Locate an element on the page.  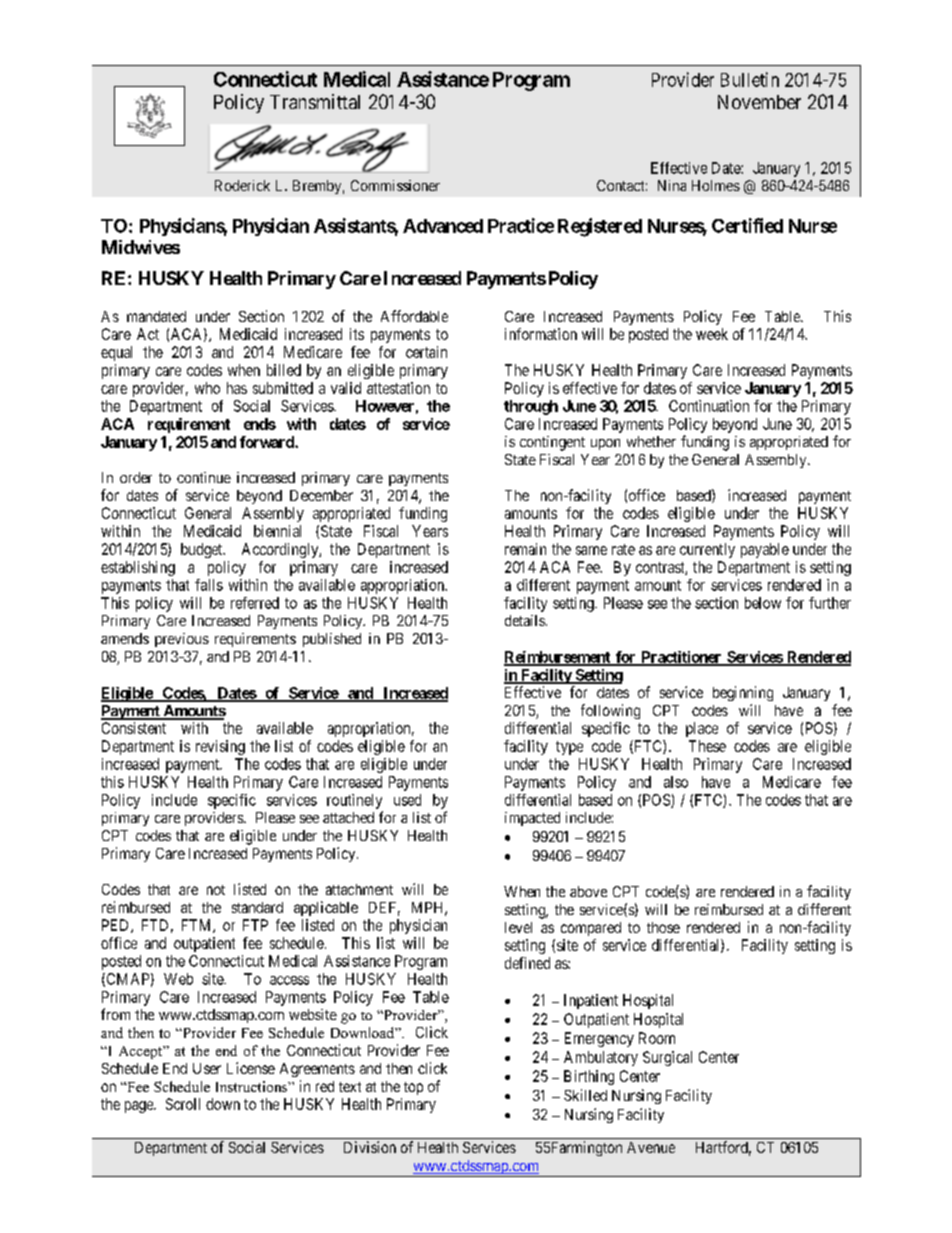
Commissioner is located at coordinates (395, 185).
